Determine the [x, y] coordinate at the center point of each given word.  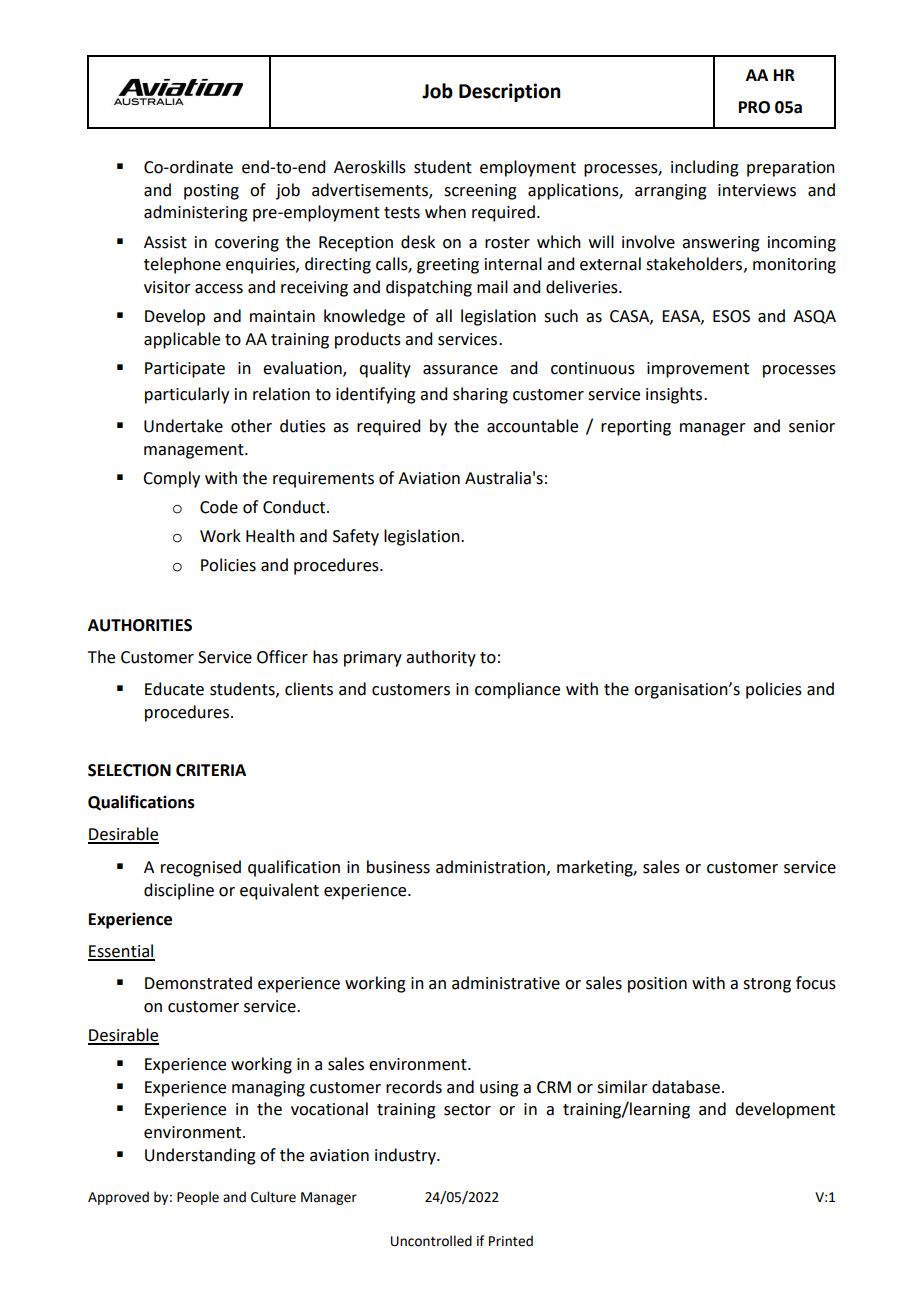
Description [509, 92]
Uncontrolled [431, 1241]
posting [211, 192]
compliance [517, 690]
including [705, 168]
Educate [174, 689]
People [198, 1198]
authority [441, 658]
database [686, 1087]
